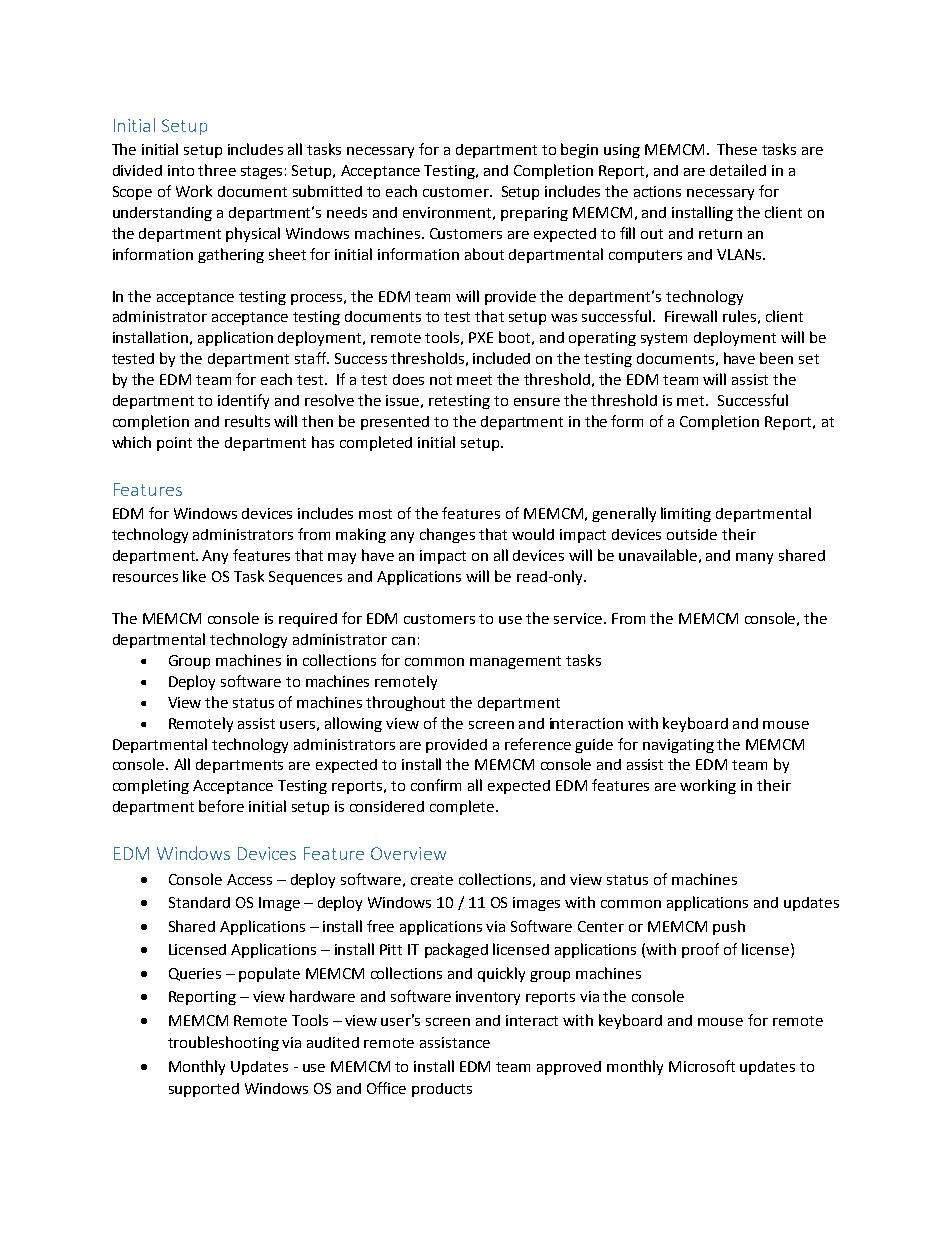 This image has height=1233, width=952. What do you see at coordinates (217, 170) in the image?
I see `three` at bounding box center [217, 170].
